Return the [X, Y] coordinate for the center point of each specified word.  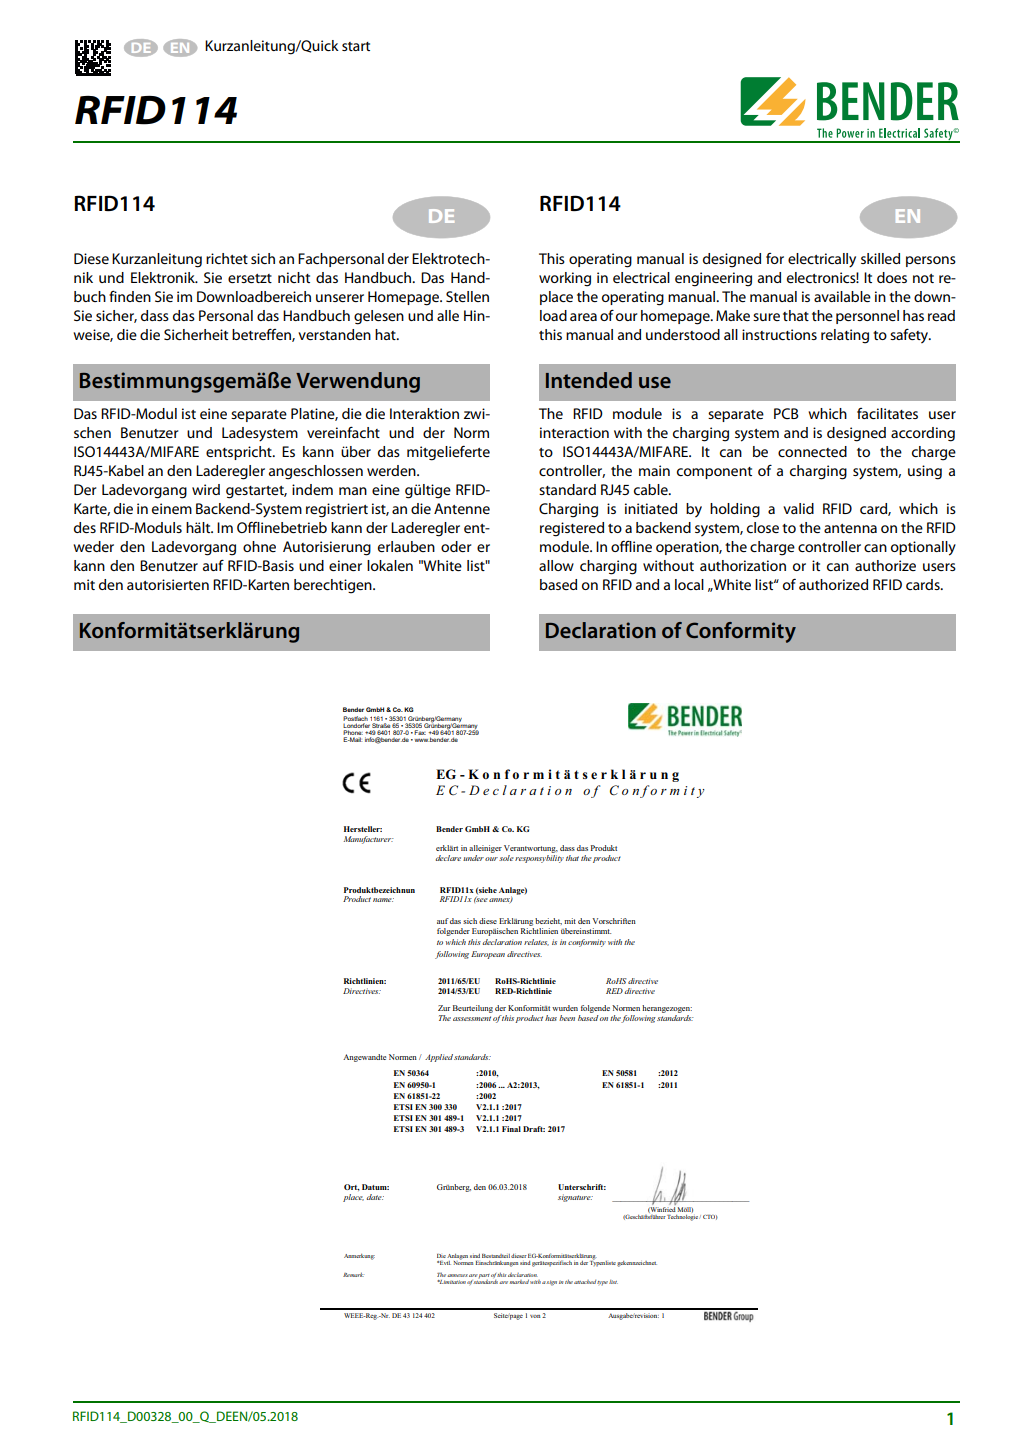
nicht [294, 277]
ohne [259, 546]
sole [506, 858]
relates [536, 942]
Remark [353, 1274]
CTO [710, 1217]
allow [556, 565]
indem [312, 489]
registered [572, 529]
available [842, 296]
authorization [743, 565]
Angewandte [364, 1058]
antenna [850, 528]
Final [511, 1129]
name [383, 900]
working [565, 279]
